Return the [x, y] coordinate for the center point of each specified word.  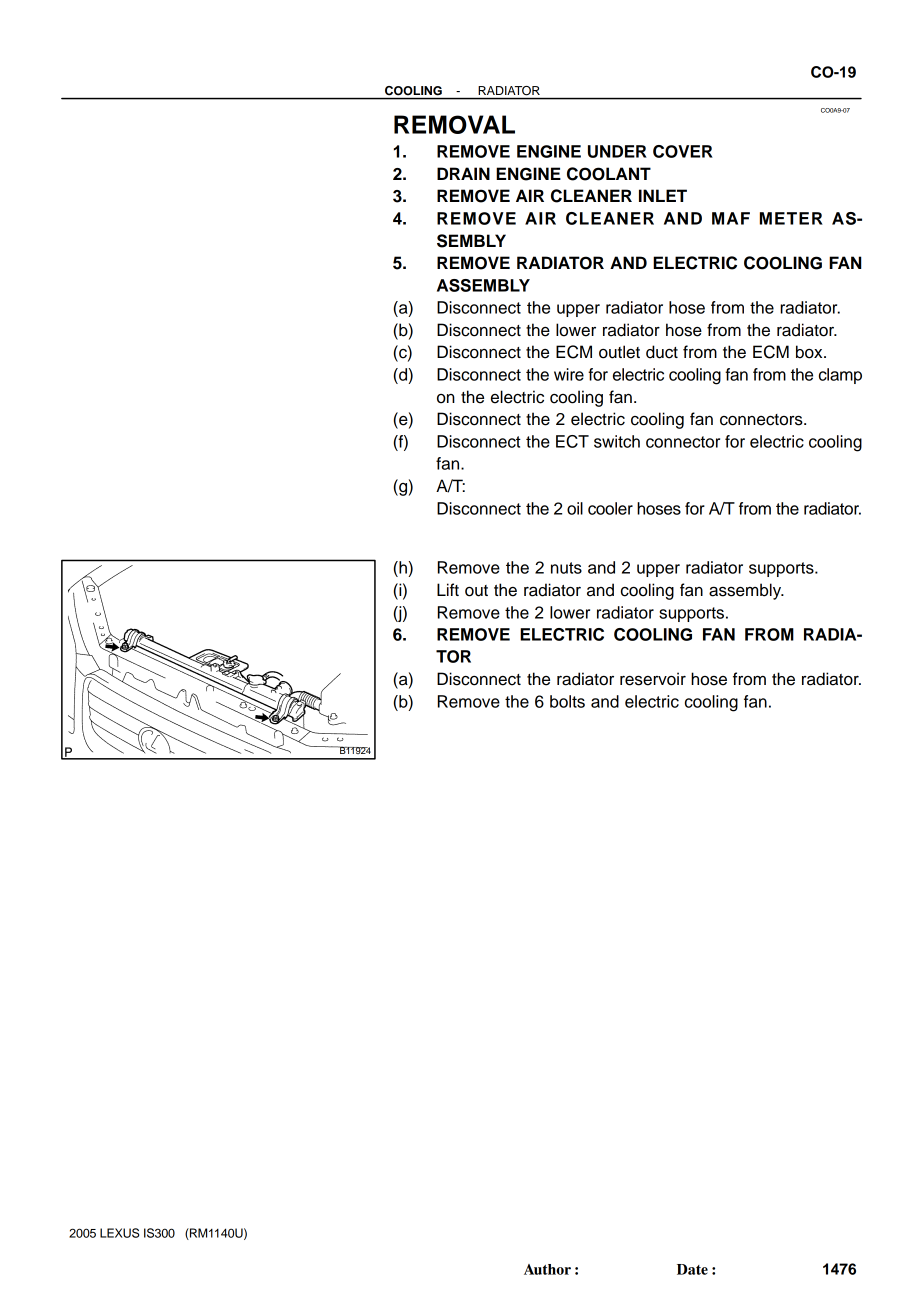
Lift [448, 589]
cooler [610, 508]
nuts [566, 568]
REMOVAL [454, 124]
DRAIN [463, 173]
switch [617, 441]
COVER [683, 151]
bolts [567, 701]
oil [575, 508]
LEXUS [119, 1233]
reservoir [653, 679]
